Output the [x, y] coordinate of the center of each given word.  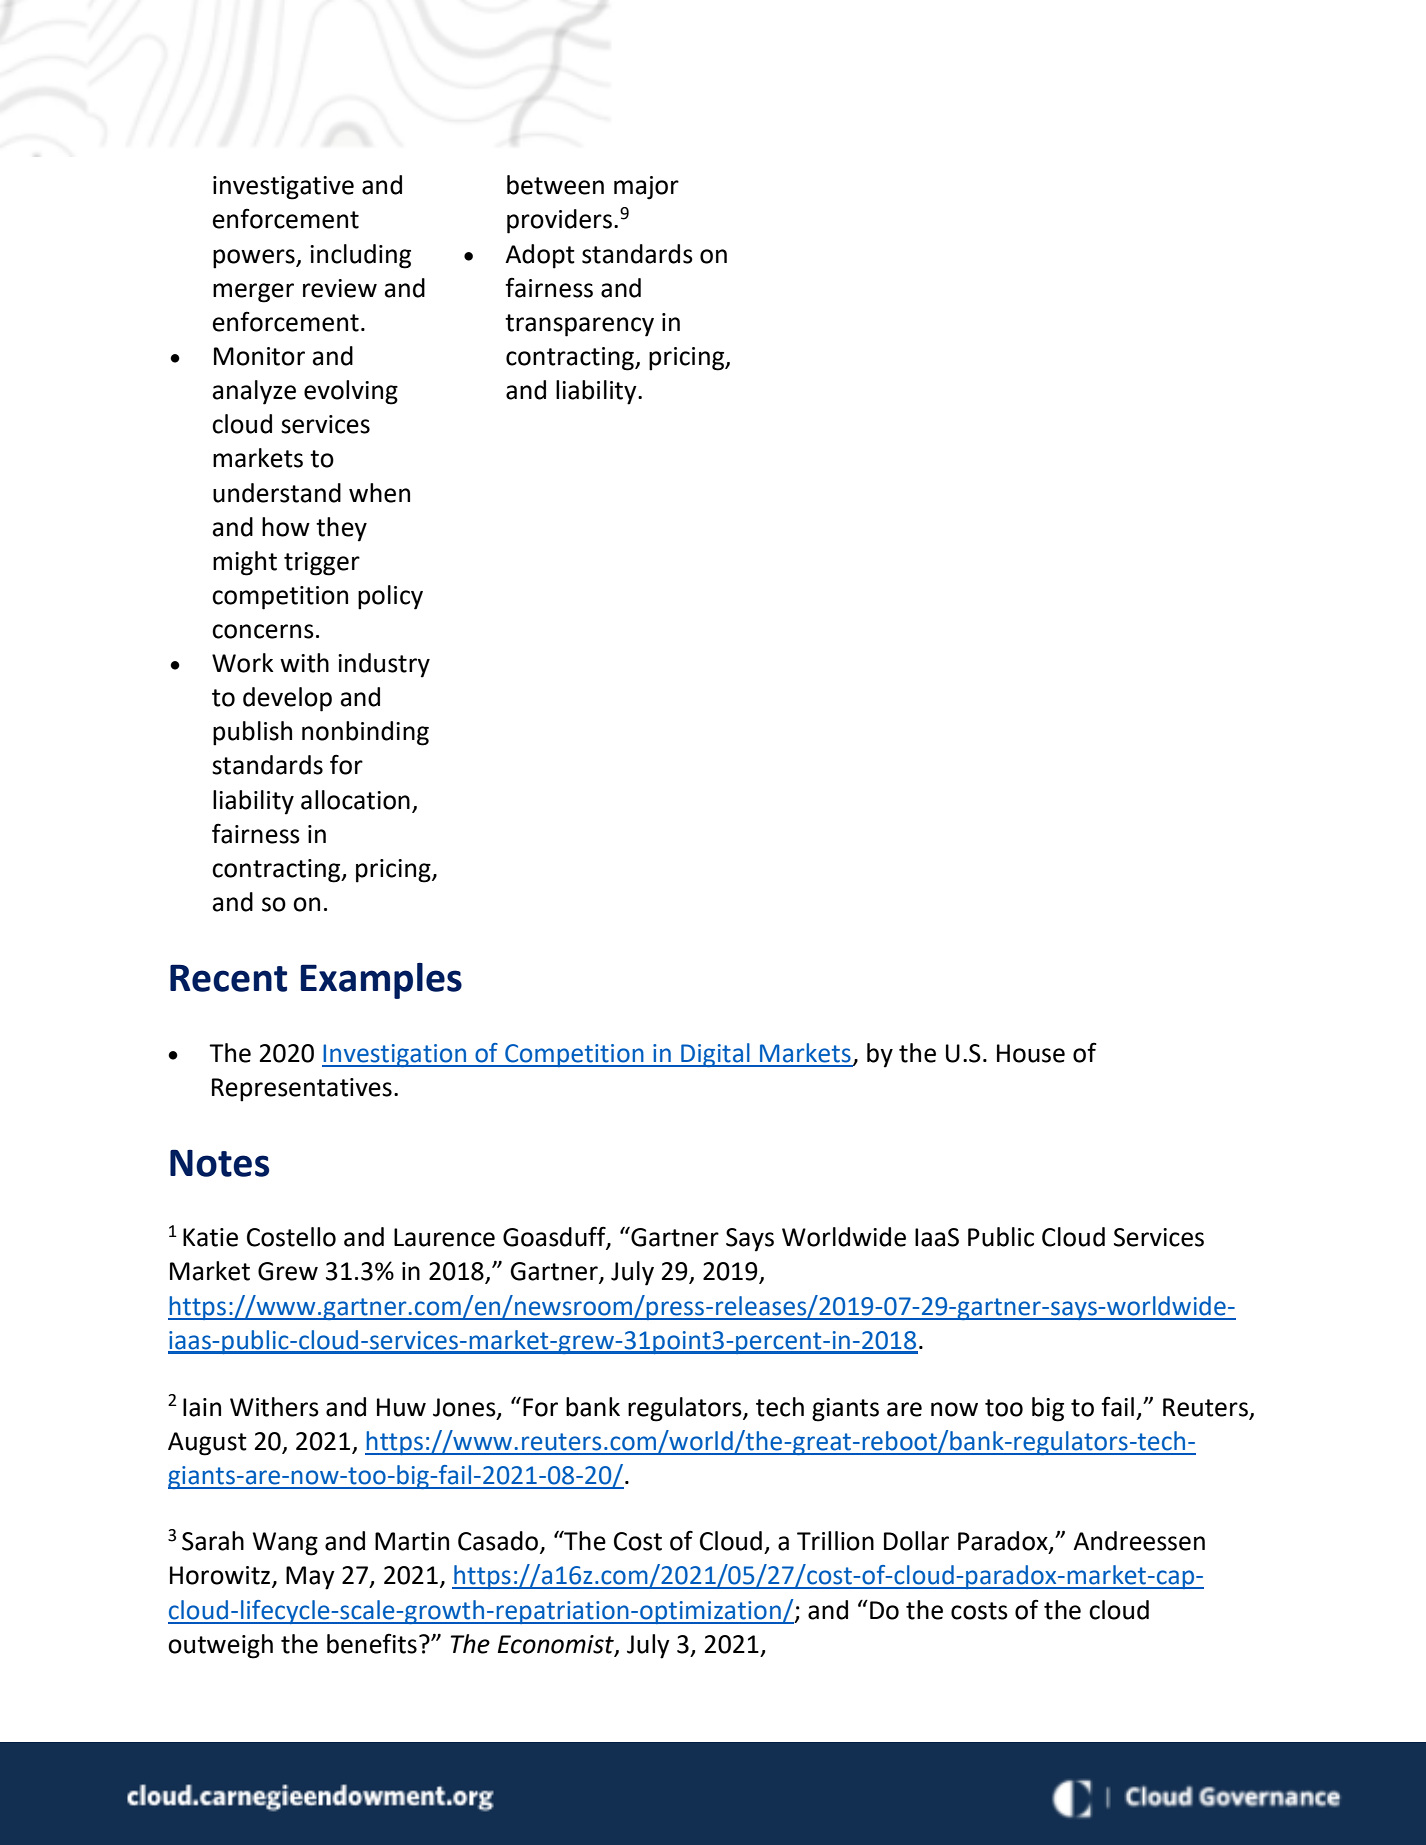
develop [287, 699]
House [1031, 1053]
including [360, 256]
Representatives [302, 1090]
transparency [579, 325]
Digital [715, 1055]
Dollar [916, 1541]
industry [384, 665]
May [310, 1578]
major [646, 188]
